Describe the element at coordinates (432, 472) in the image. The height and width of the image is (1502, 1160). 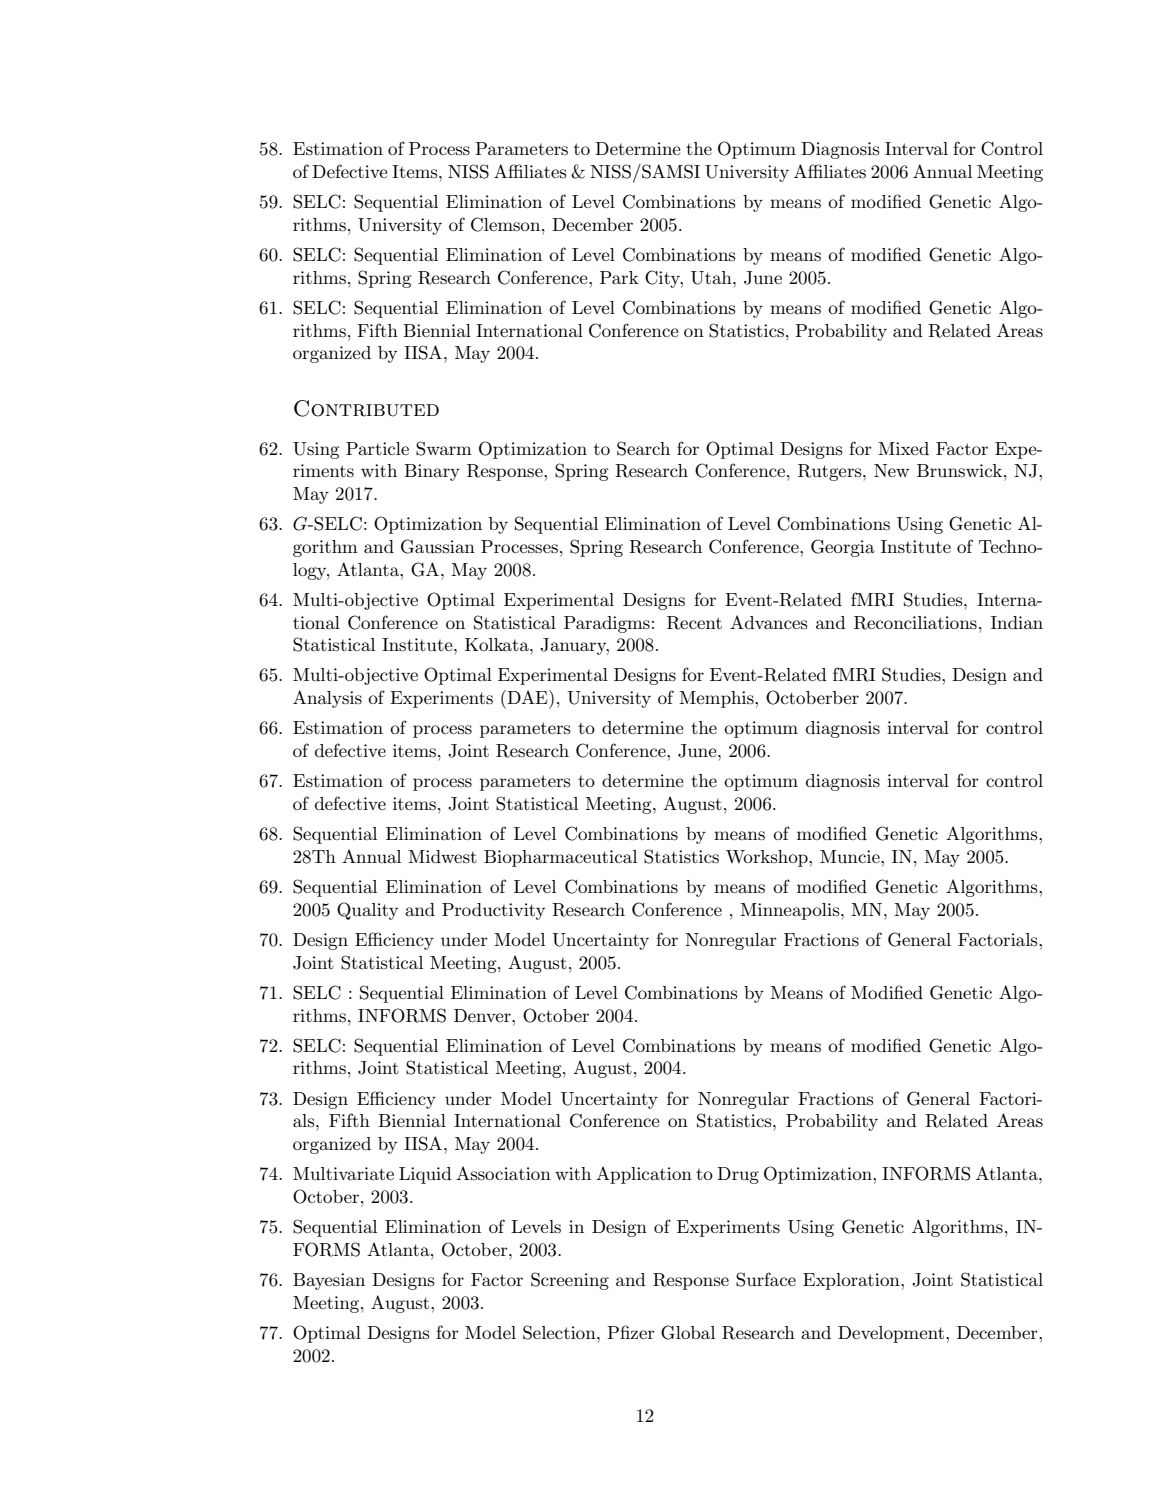
I see `Binary` at that location.
